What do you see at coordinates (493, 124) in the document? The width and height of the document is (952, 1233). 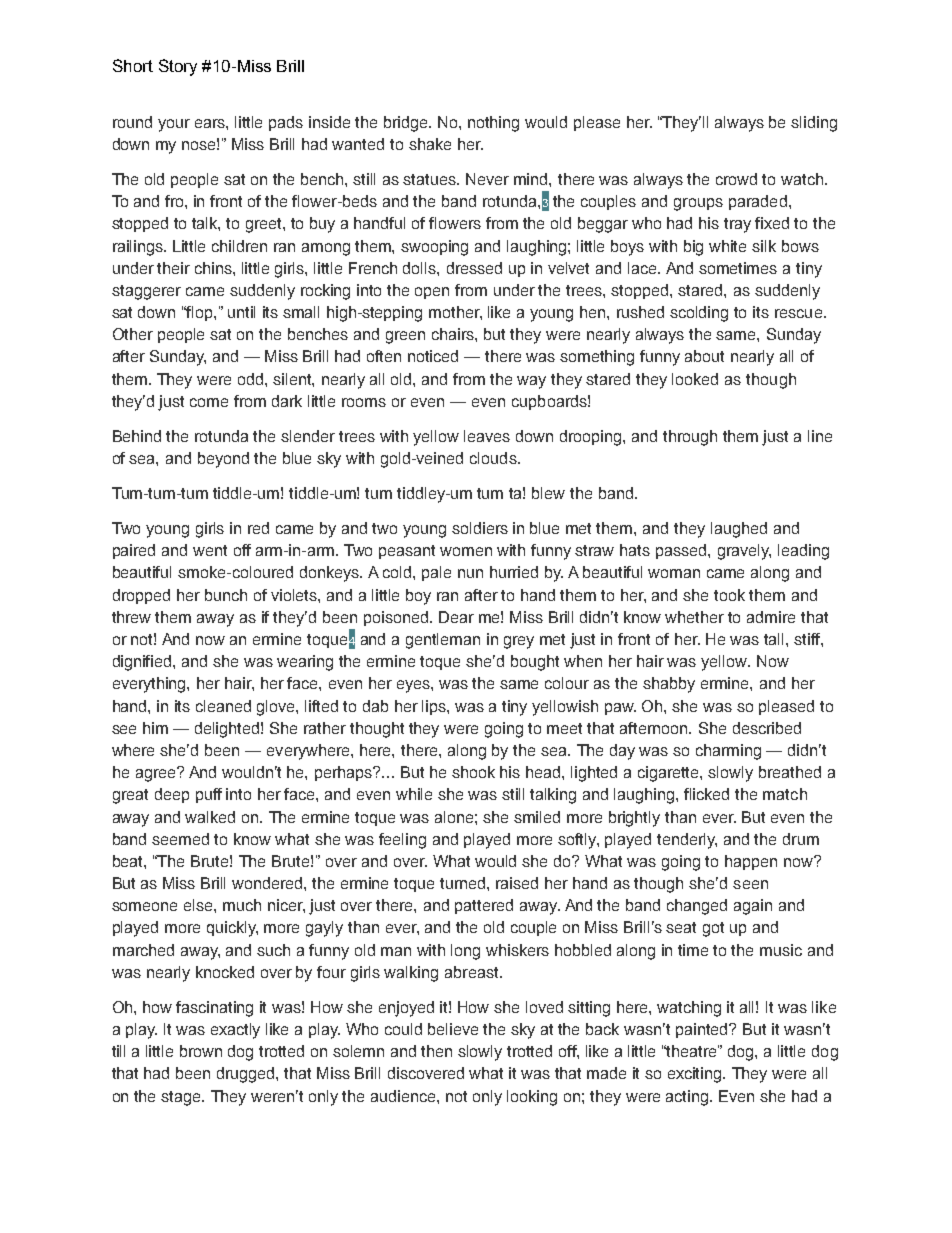 I see `nothing` at bounding box center [493, 124].
